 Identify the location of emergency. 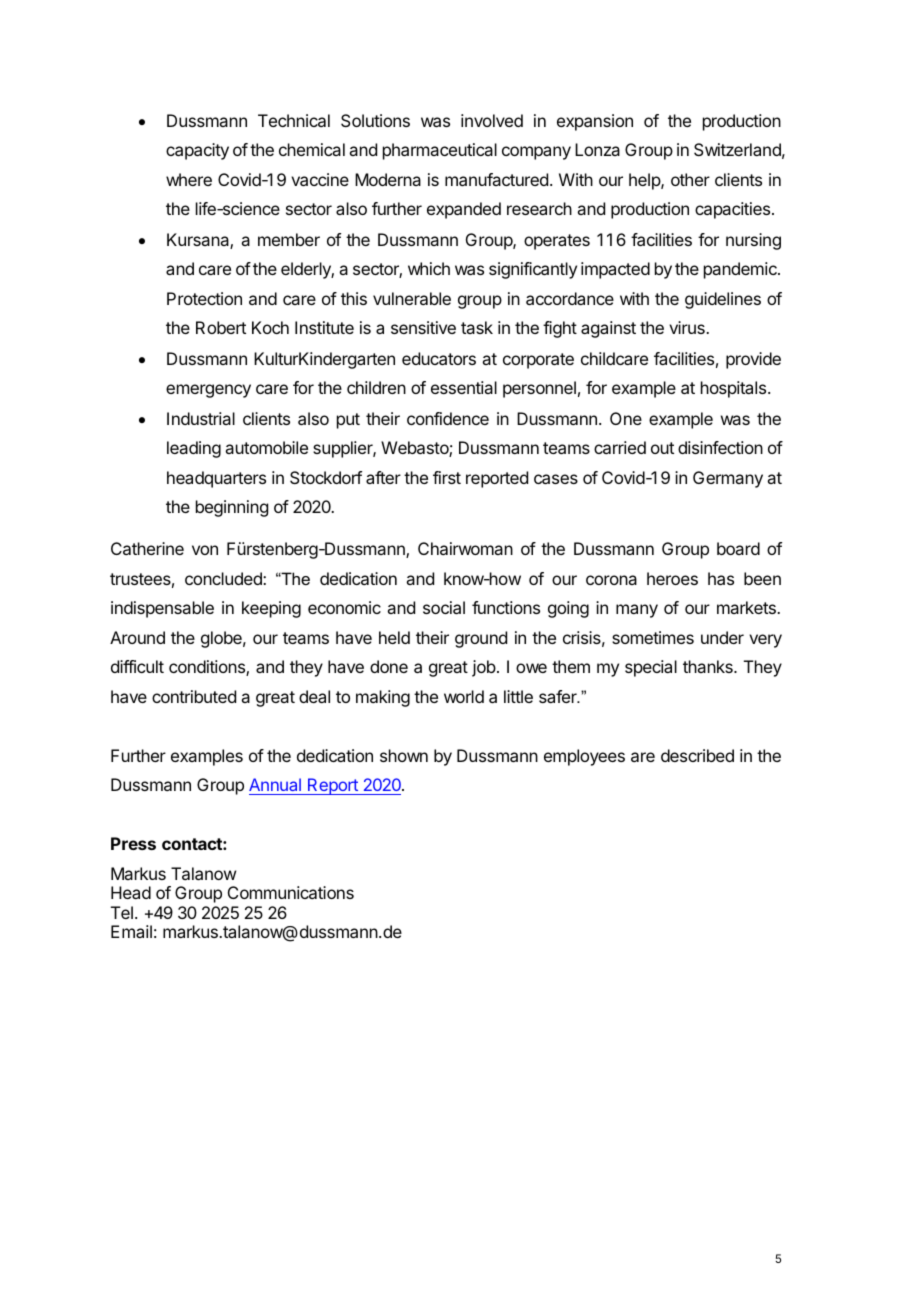
(208, 391).
